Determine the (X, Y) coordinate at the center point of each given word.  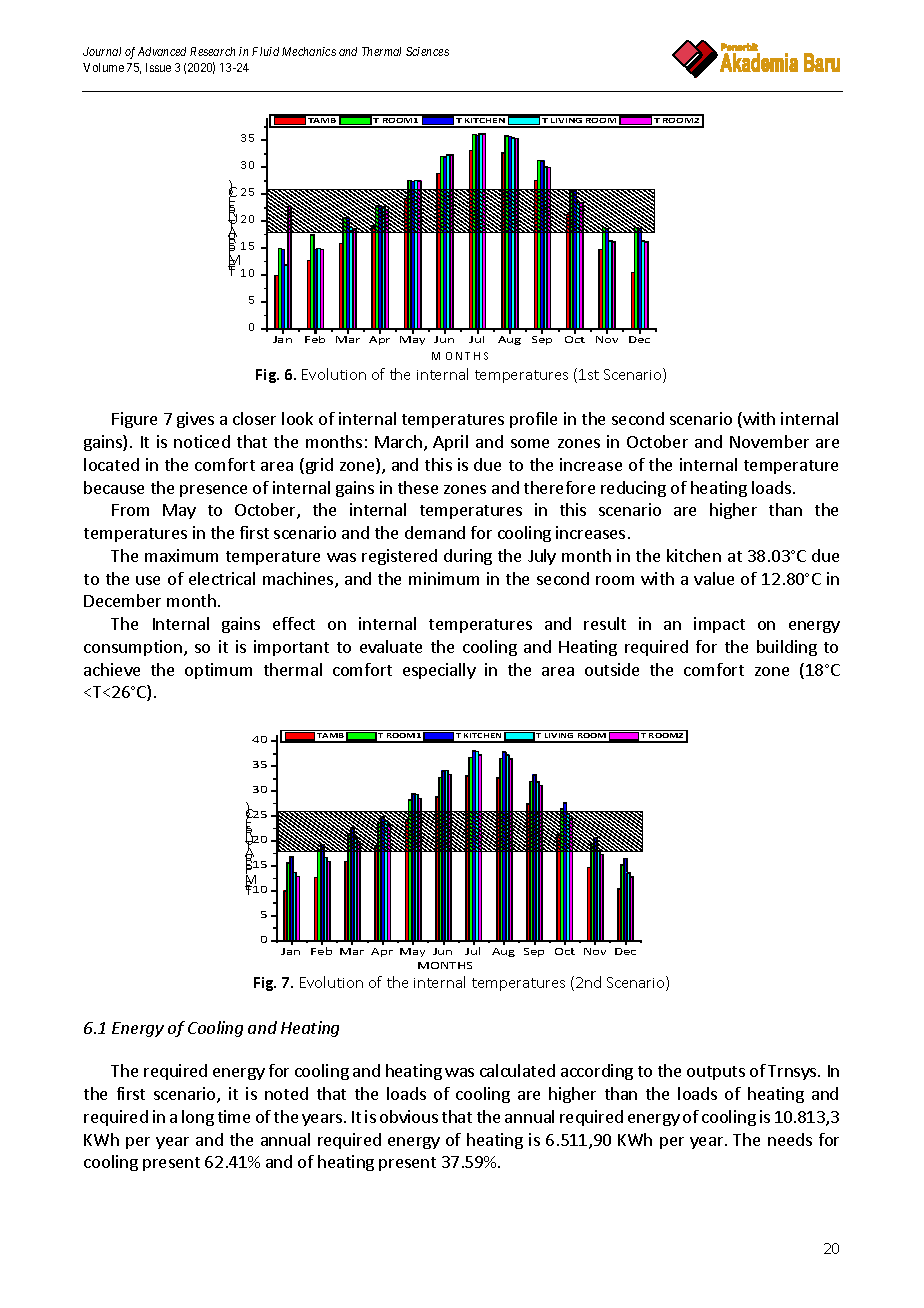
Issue (158, 67)
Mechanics (309, 51)
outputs (716, 1073)
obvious (409, 1116)
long (198, 1118)
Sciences (427, 51)
